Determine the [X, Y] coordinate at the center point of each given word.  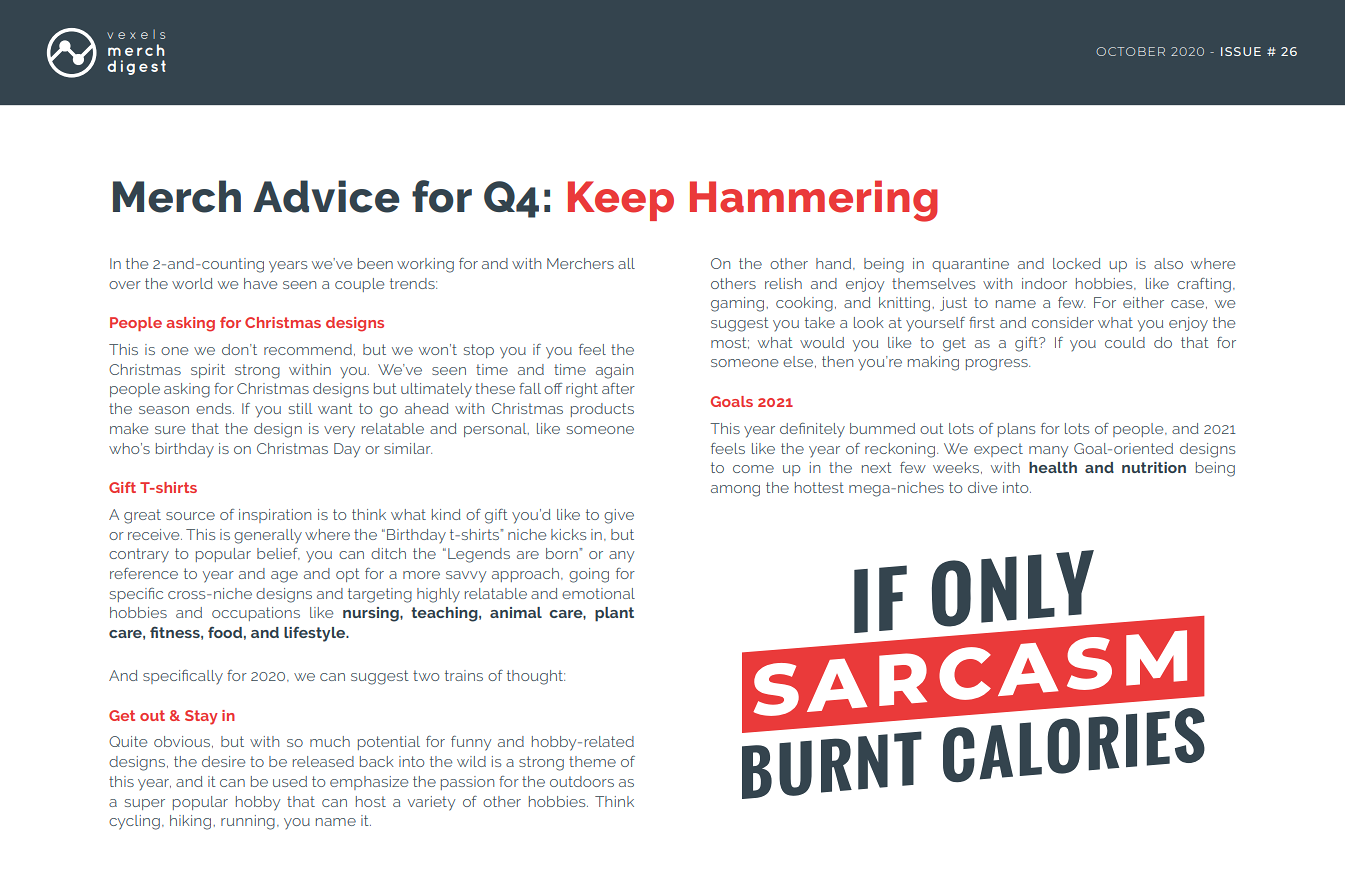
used [290, 781]
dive [982, 487]
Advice [326, 196]
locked [1077, 263]
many [1048, 452]
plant [614, 614]
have [260, 283]
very [339, 432]
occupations [256, 614]
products [602, 410]
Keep [621, 201]
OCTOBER [1130, 51]
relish [783, 283]
